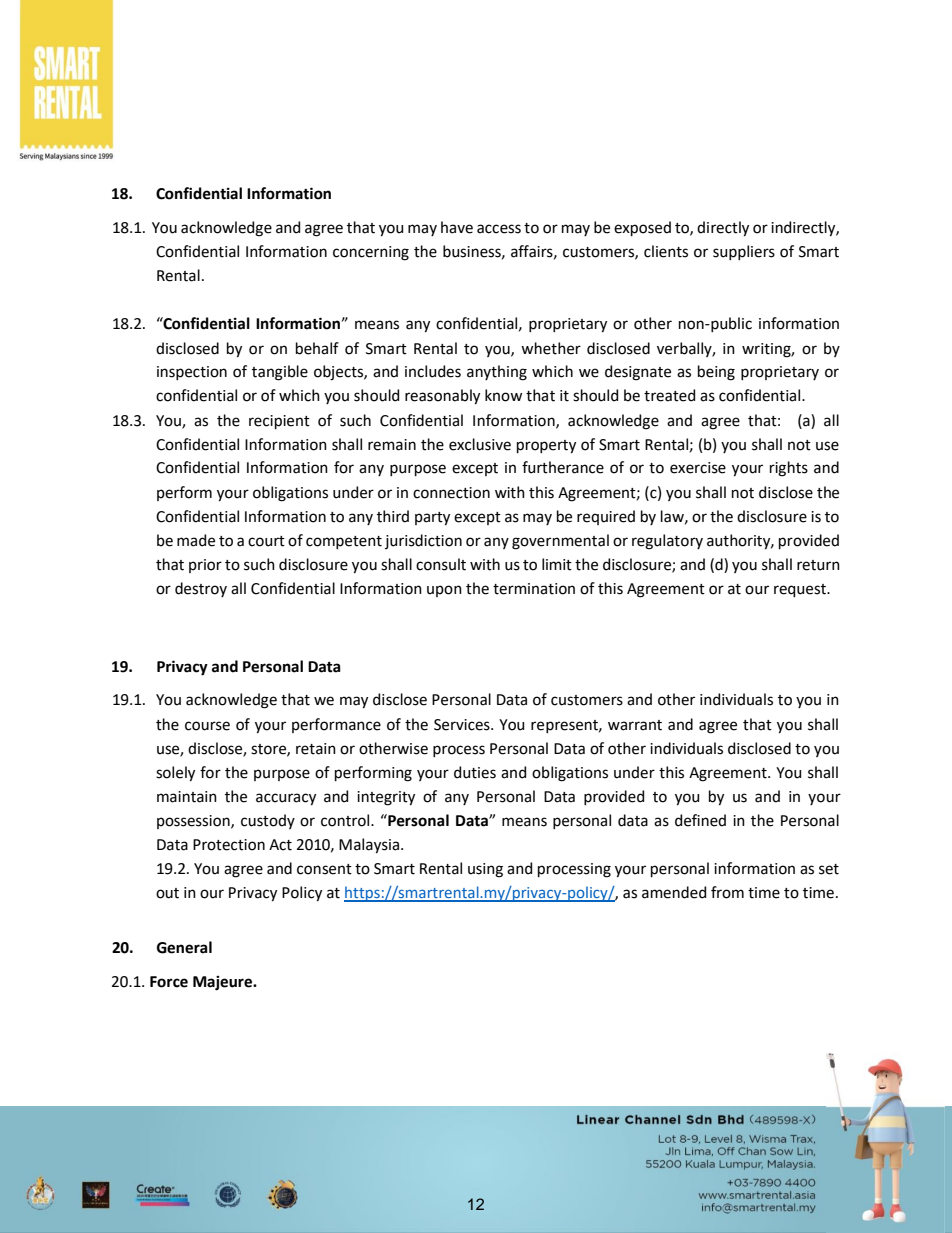  I want to click on rights, so click(789, 469).
